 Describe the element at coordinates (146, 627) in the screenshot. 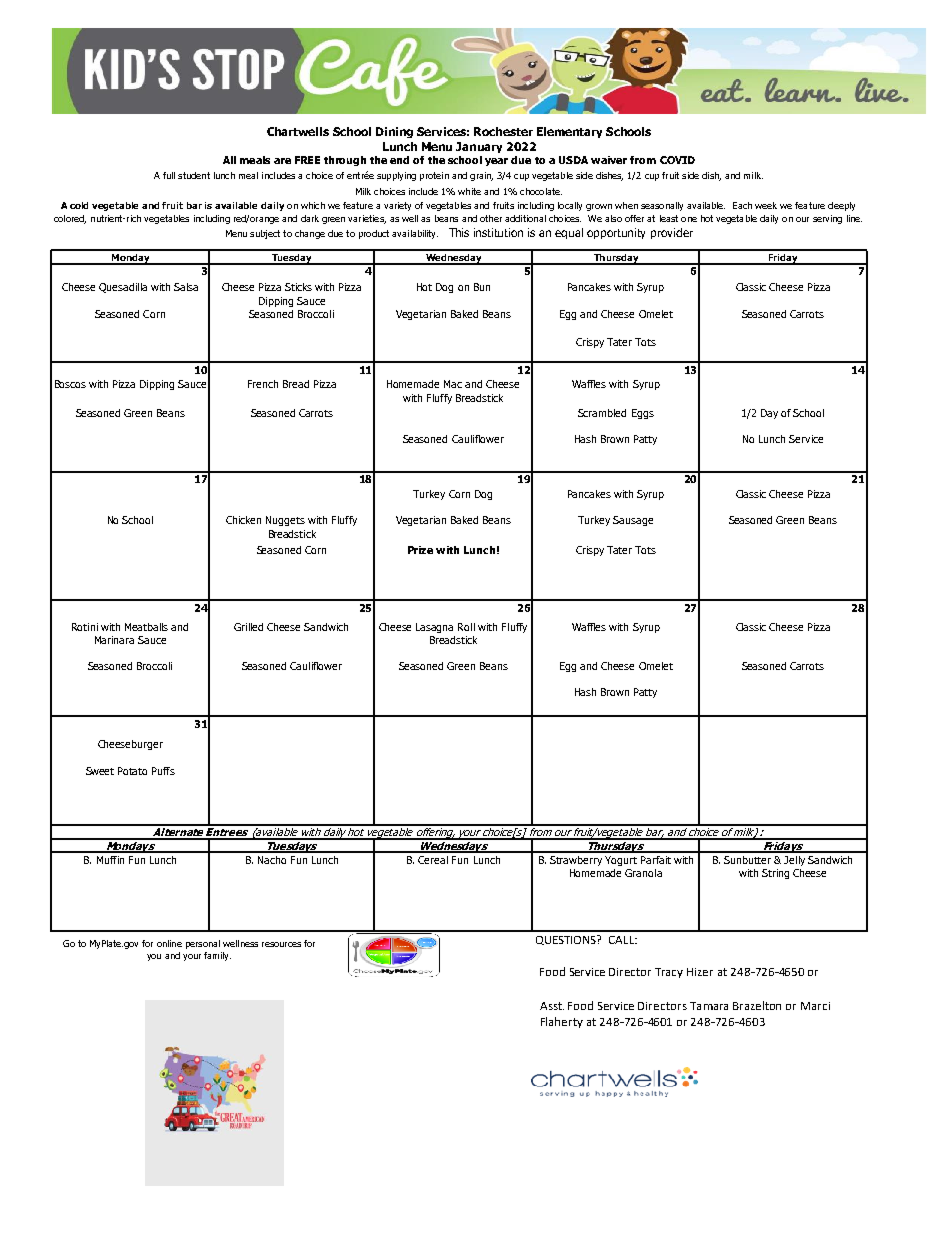

I see `Meatballs` at that location.
